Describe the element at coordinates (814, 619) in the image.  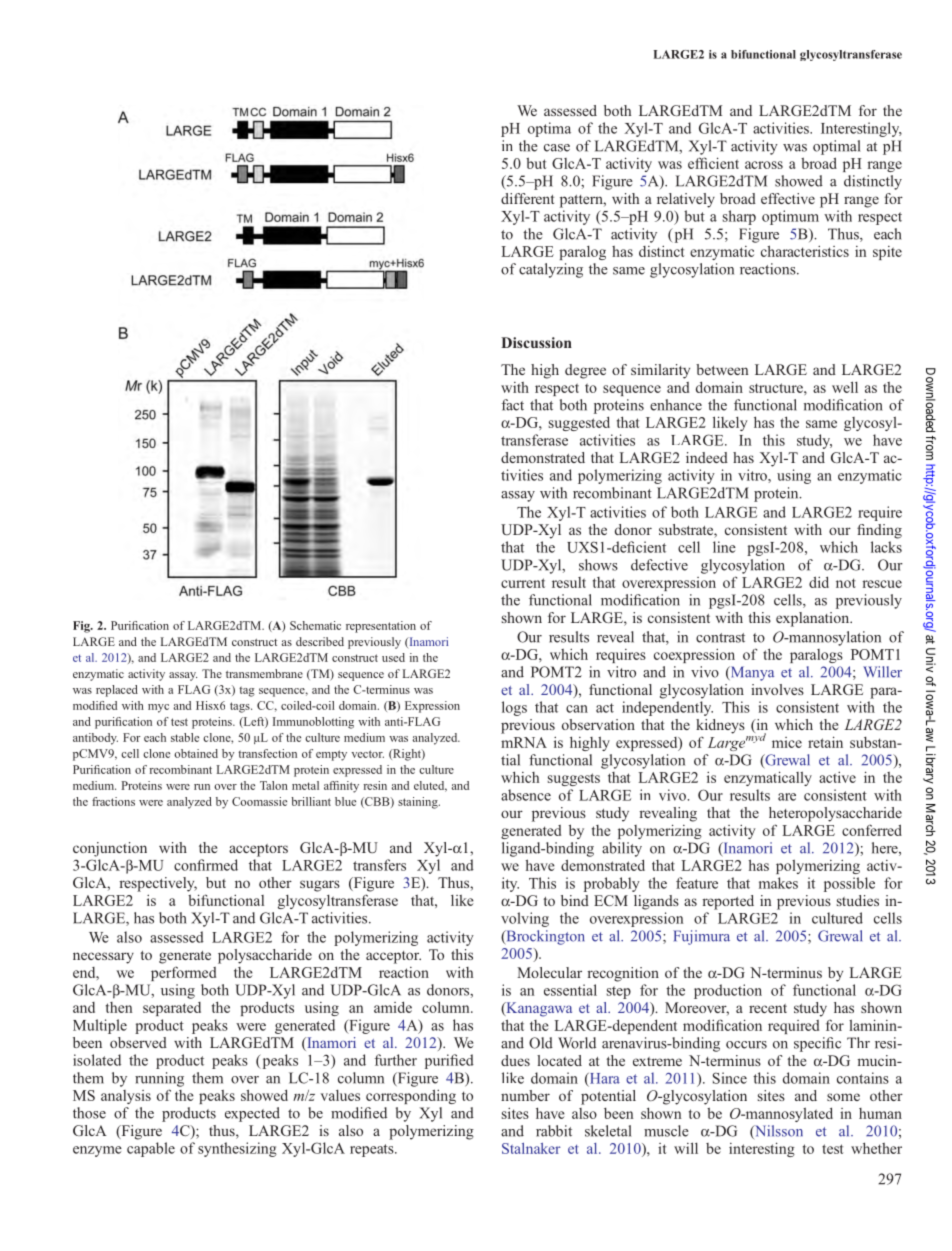
I see `explanation` at that location.
